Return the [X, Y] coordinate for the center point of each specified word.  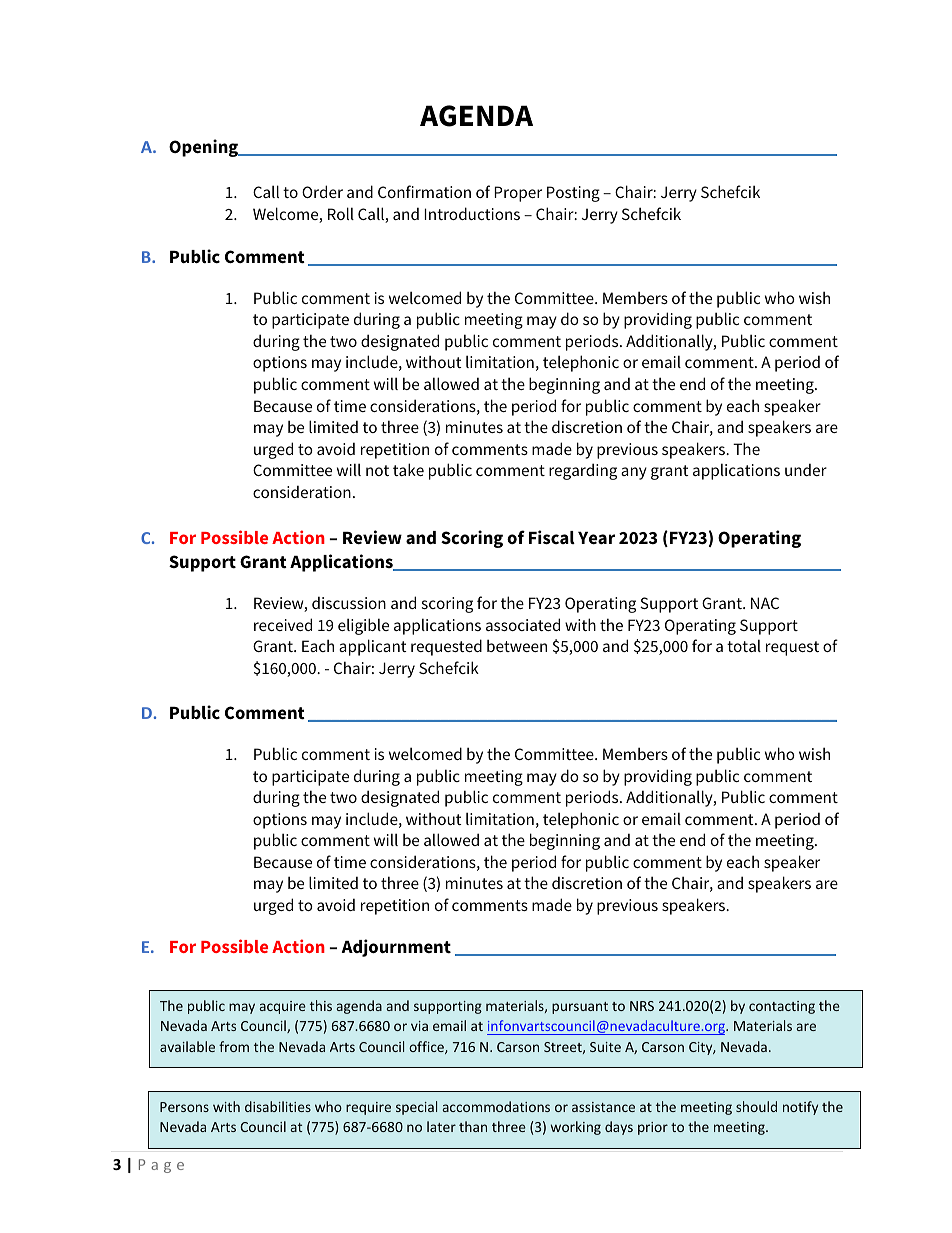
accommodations [496, 1106]
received [283, 624]
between [517, 645]
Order [322, 191]
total [744, 645]
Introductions [472, 213]
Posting [573, 194]
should [756, 1106]
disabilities [278, 1106]
